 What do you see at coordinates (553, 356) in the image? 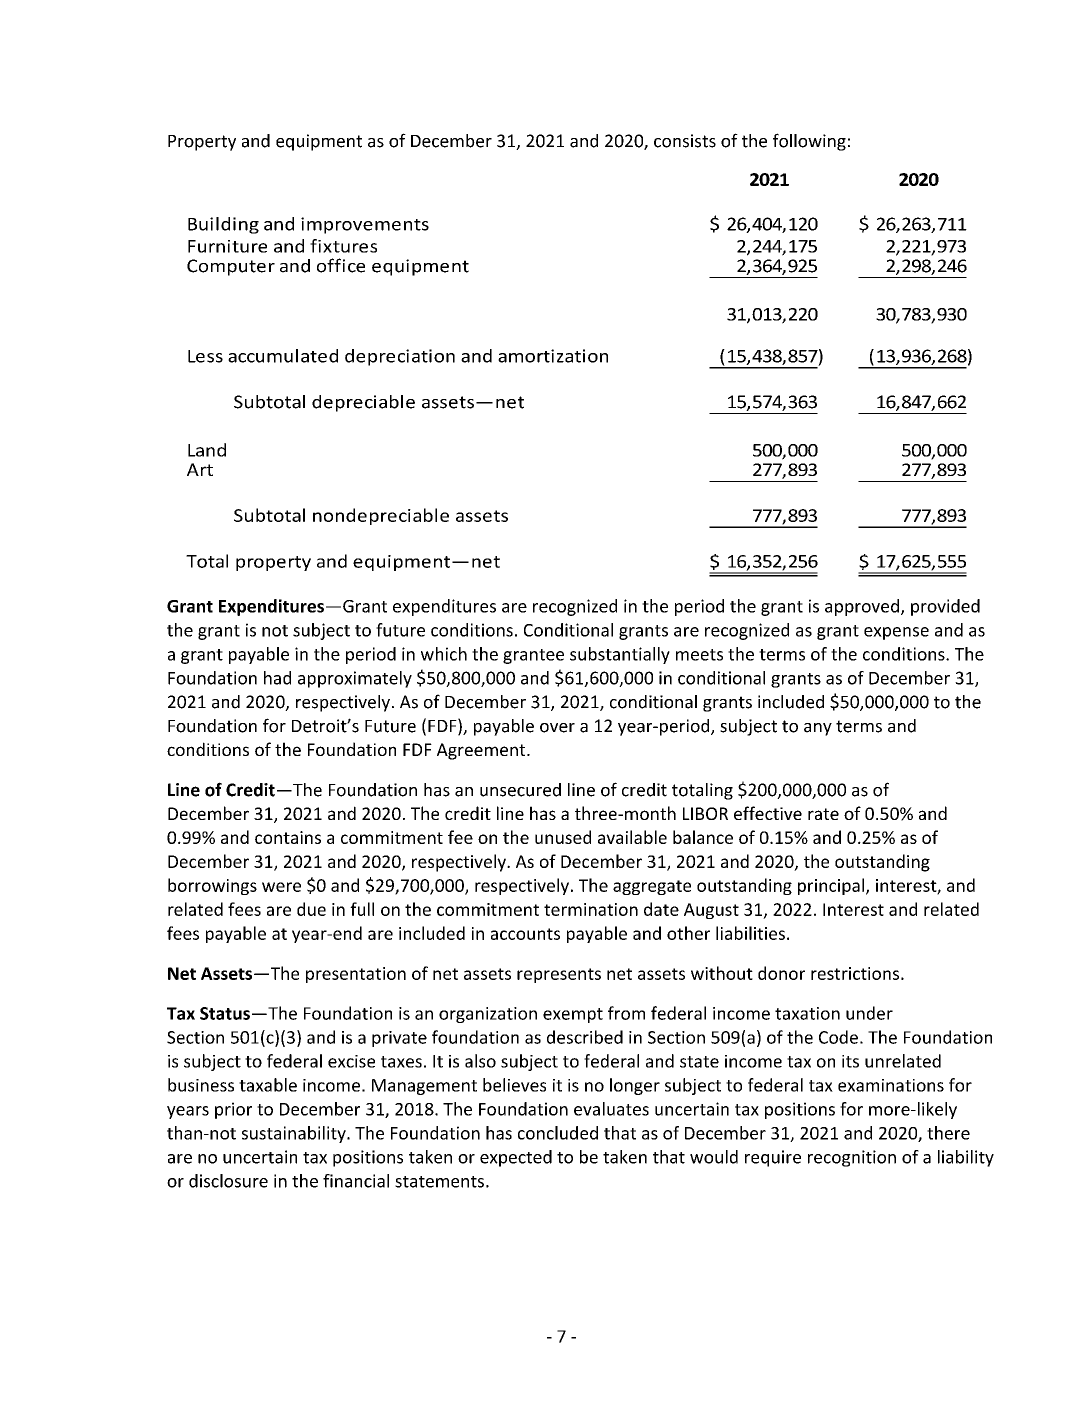
I see `amortization` at bounding box center [553, 356].
